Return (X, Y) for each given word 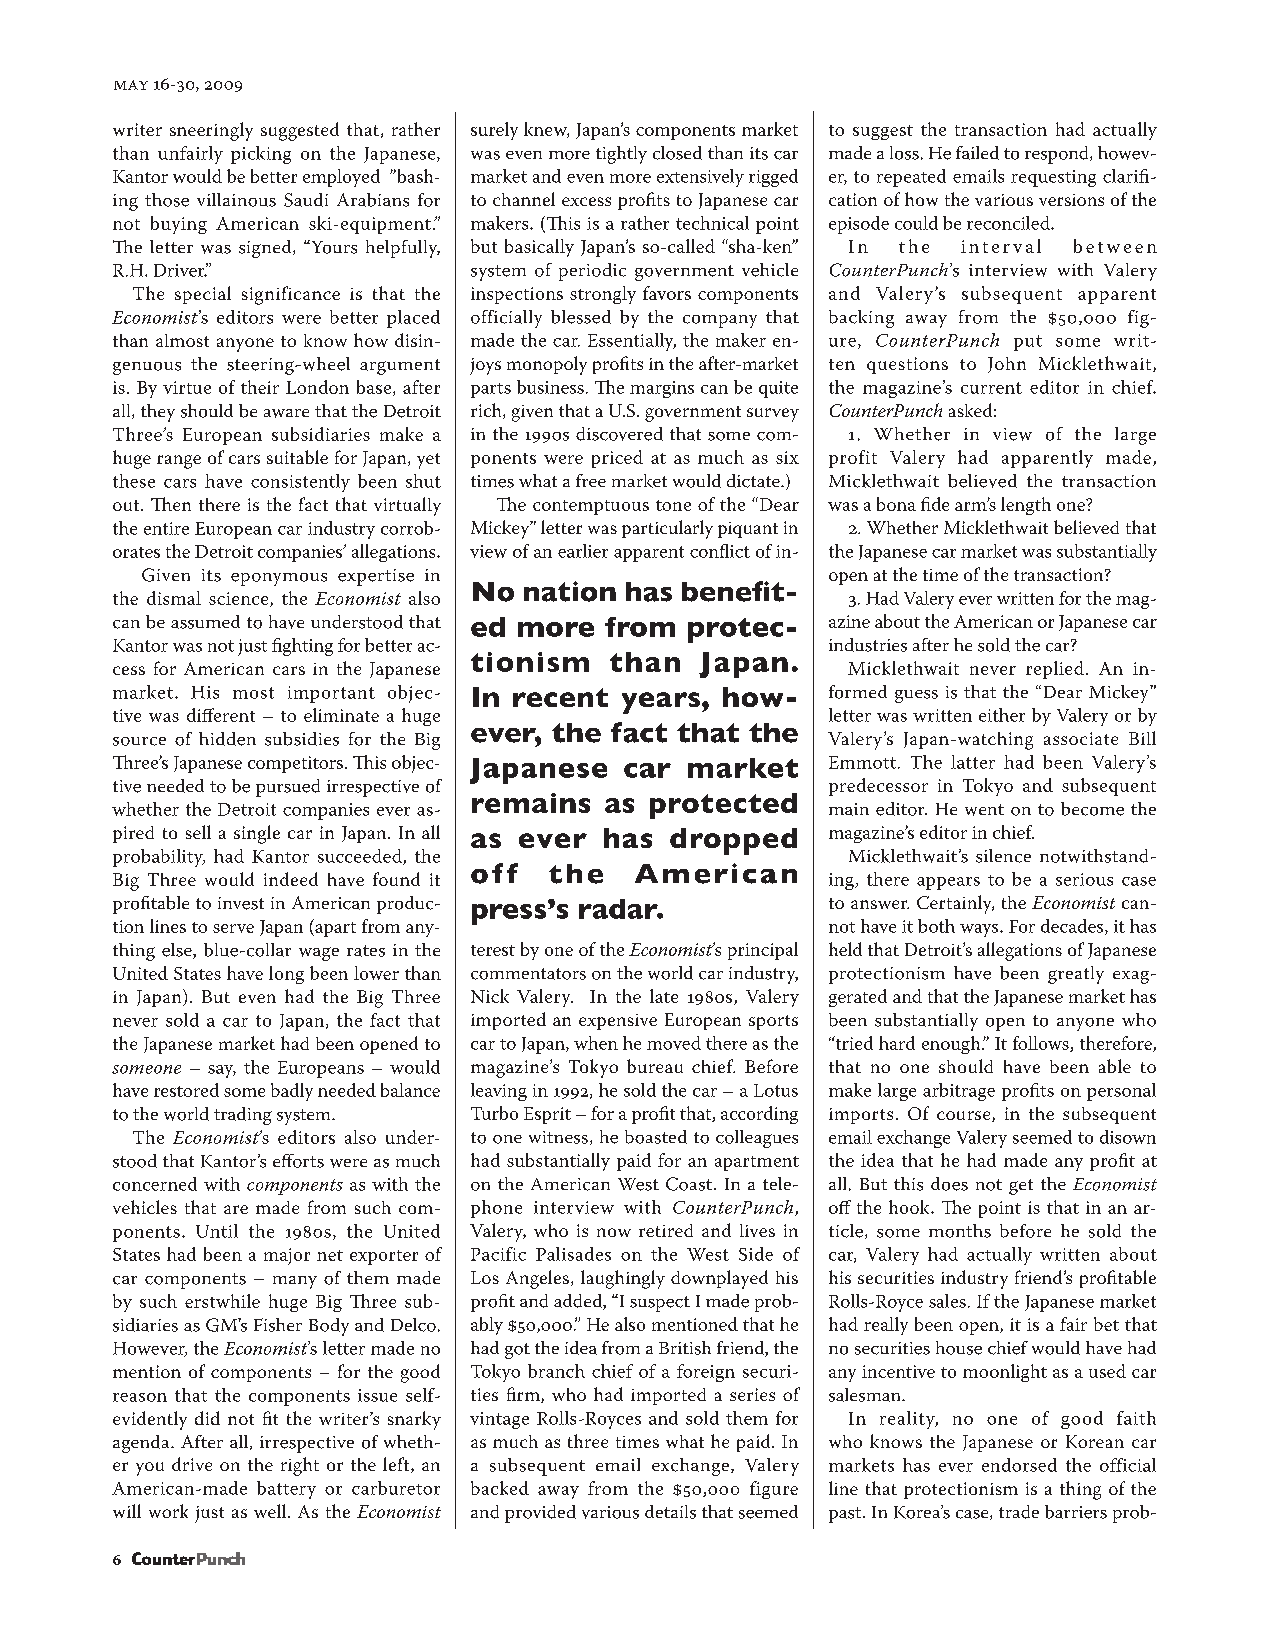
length (1026, 506)
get (1021, 1187)
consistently (300, 483)
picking (261, 155)
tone (673, 505)
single (257, 834)
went (984, 810)
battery (286, 1490)
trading (243, 1116)
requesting (1053, 178)
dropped (733, 841)
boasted (656, 1137)
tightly (621, 155)
